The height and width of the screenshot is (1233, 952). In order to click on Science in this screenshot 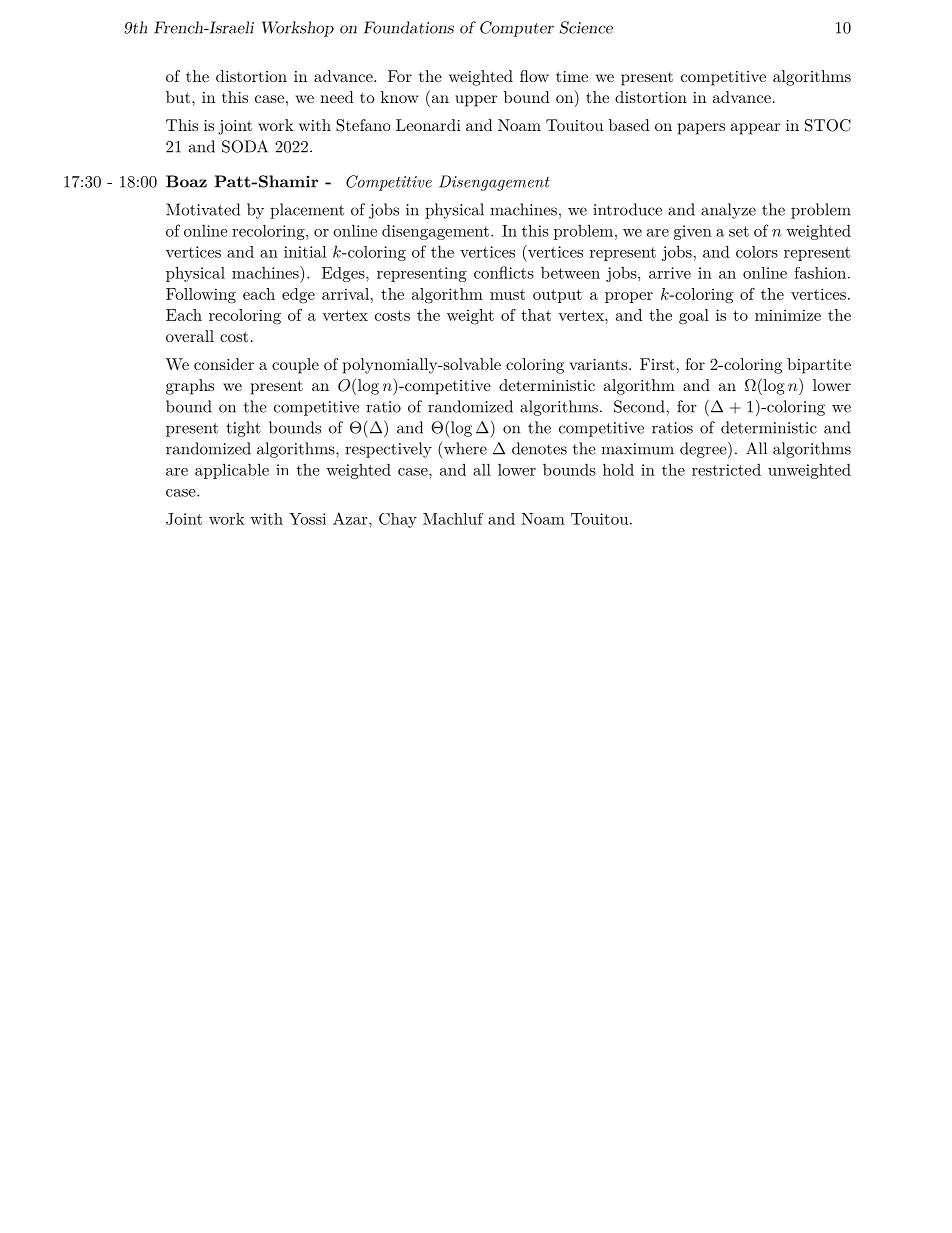, I will do `click(586, 27)`.
